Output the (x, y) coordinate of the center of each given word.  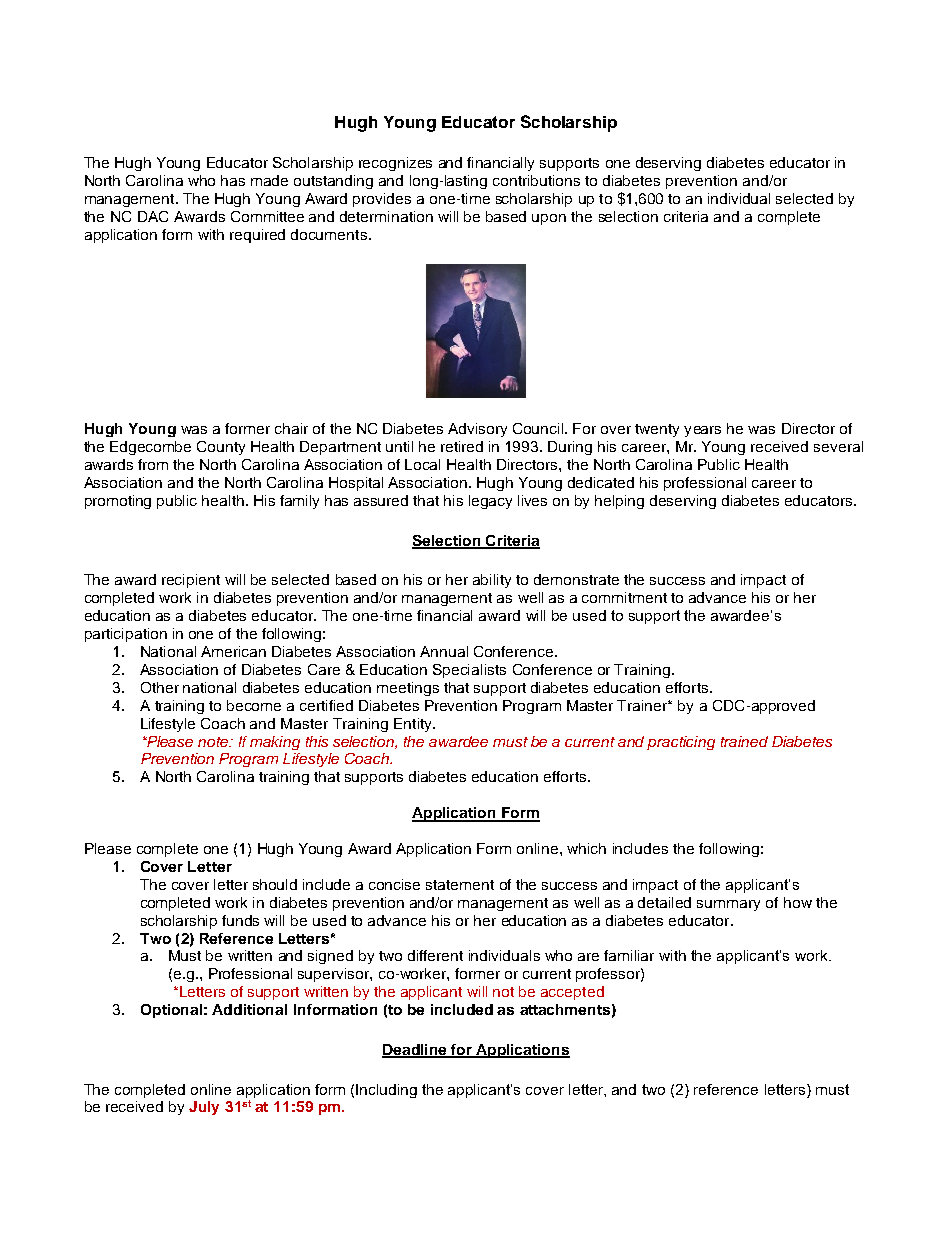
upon (549, 219)
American (233, 651)
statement (460, 885)
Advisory (477, 430)
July (204, 1108)
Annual (444, 651)
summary (728, 905)
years (702, 431)
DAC (153, 216)
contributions (536, 180)
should (275, 884)
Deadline (415, 1051)
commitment (624, 597)
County (221, 448)
